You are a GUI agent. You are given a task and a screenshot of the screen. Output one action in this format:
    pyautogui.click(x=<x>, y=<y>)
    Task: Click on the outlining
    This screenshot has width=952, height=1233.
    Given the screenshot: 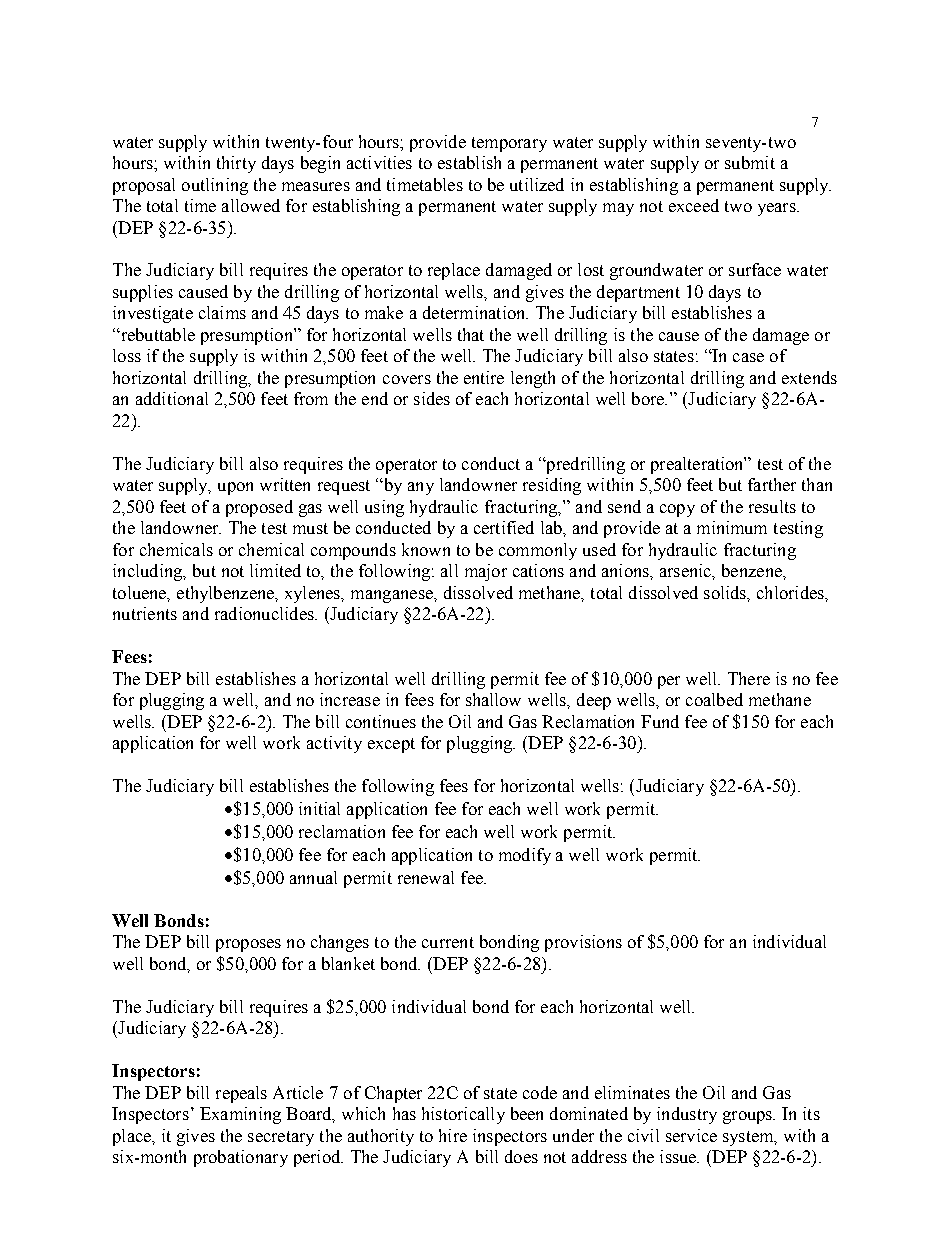 What is the action you would take?
    pyautogui.click(x=215, y=186)
